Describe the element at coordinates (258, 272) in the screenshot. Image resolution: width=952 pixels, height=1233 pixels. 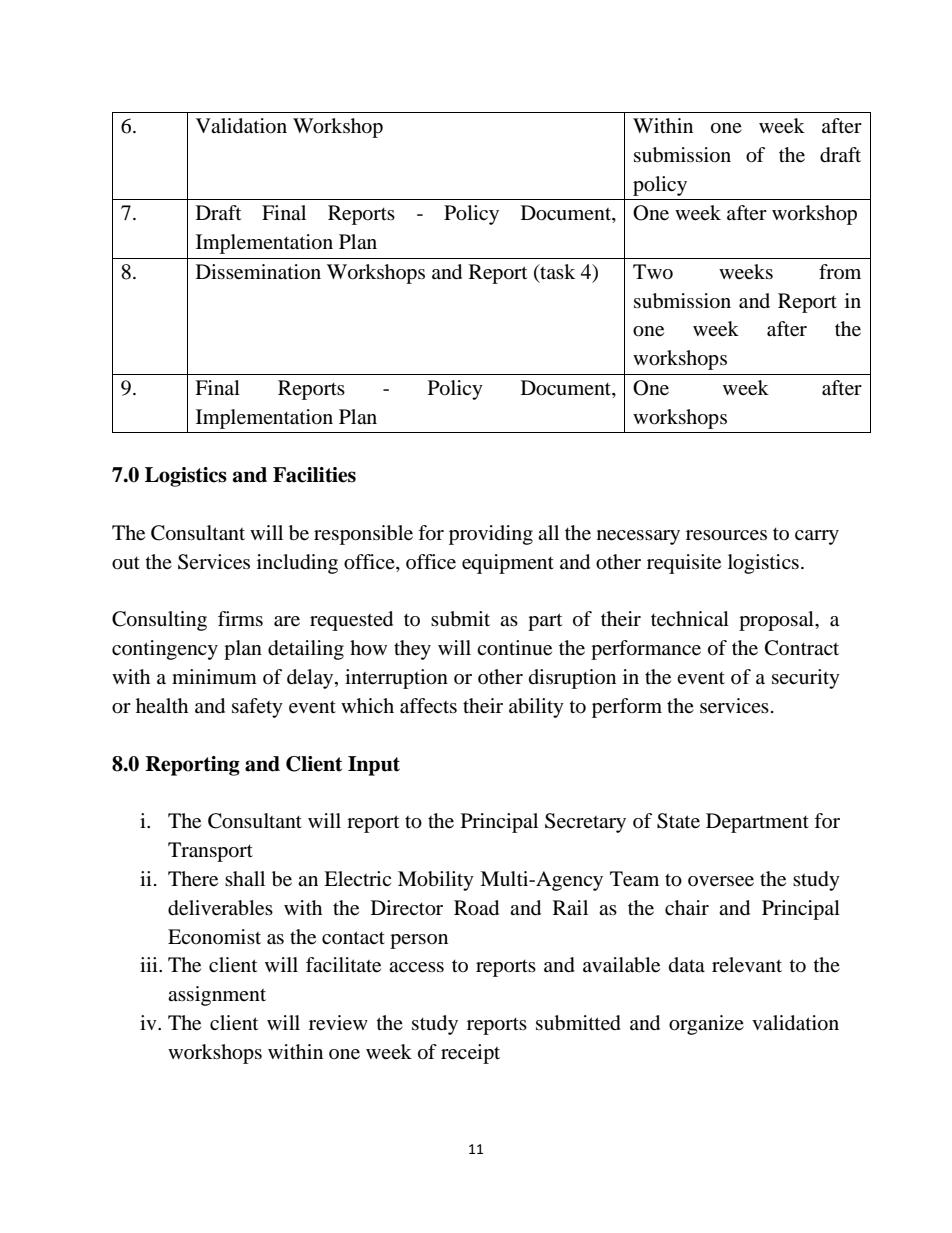
I see `Dissemination` at that location.
